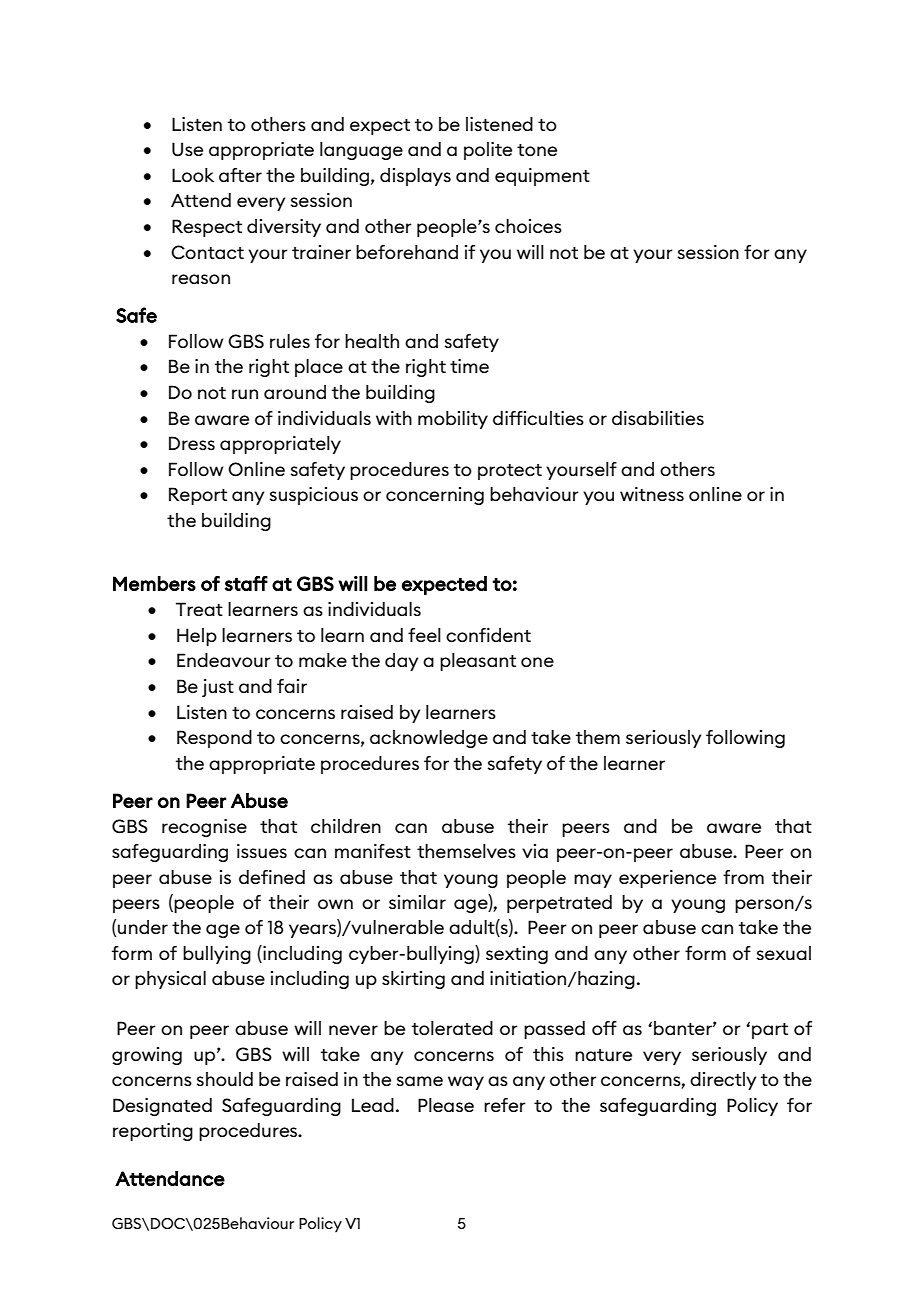  I want to click on after, so click(240, 175).
